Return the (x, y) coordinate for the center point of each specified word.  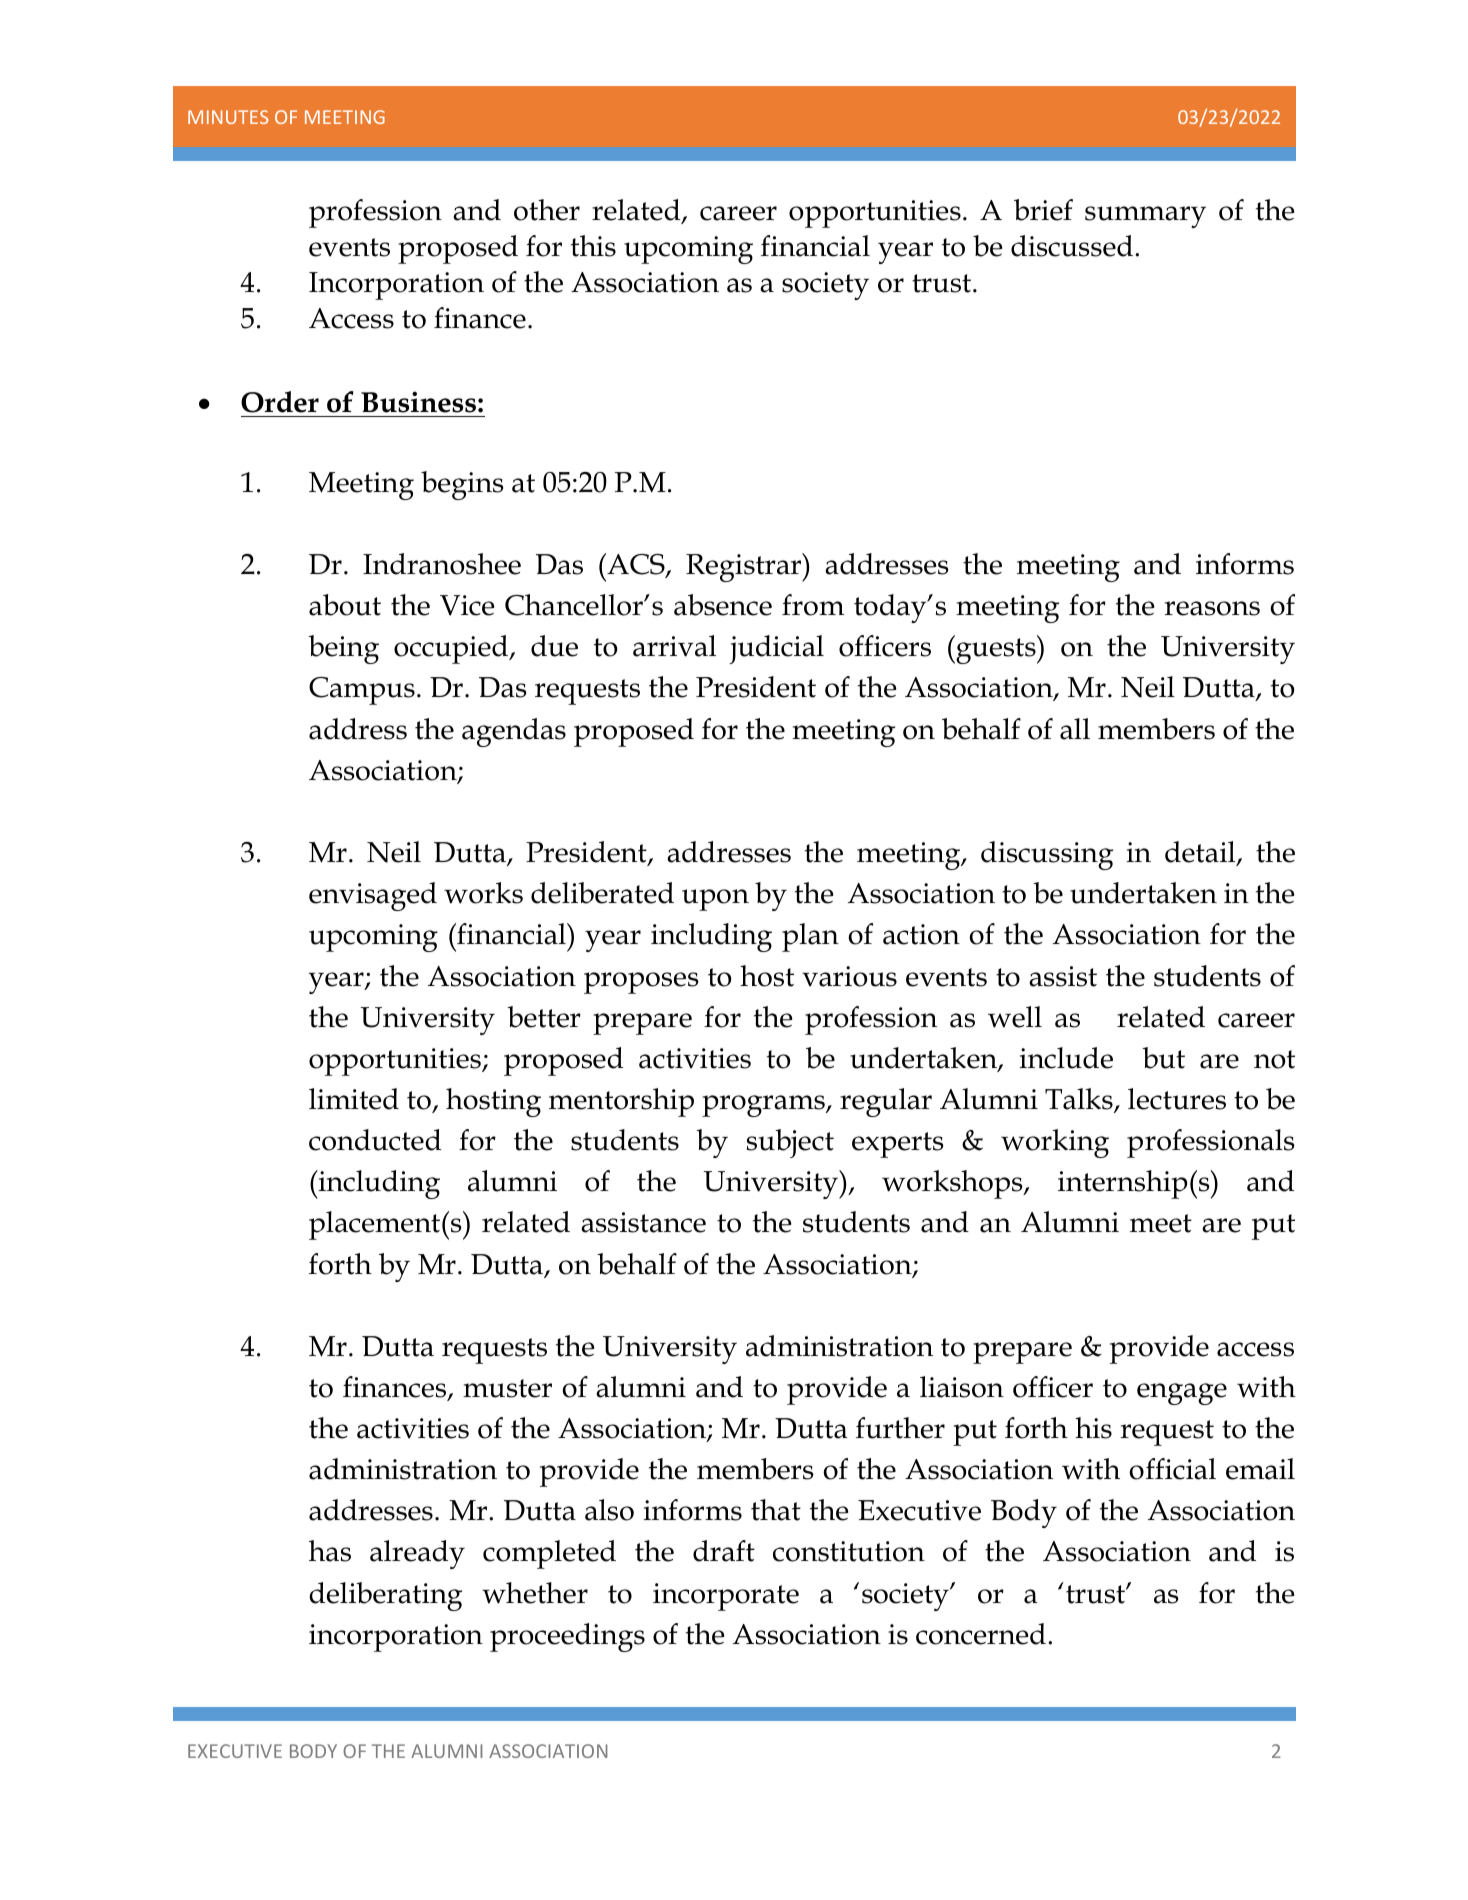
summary (1145, 217)
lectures (1177, 1099)
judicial (776, 649)
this (593, 246)
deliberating (385, 1596)
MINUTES (228, 117)
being (343, 649)
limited (354, 1099)
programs (764, 1106)
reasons (1212, 608)
